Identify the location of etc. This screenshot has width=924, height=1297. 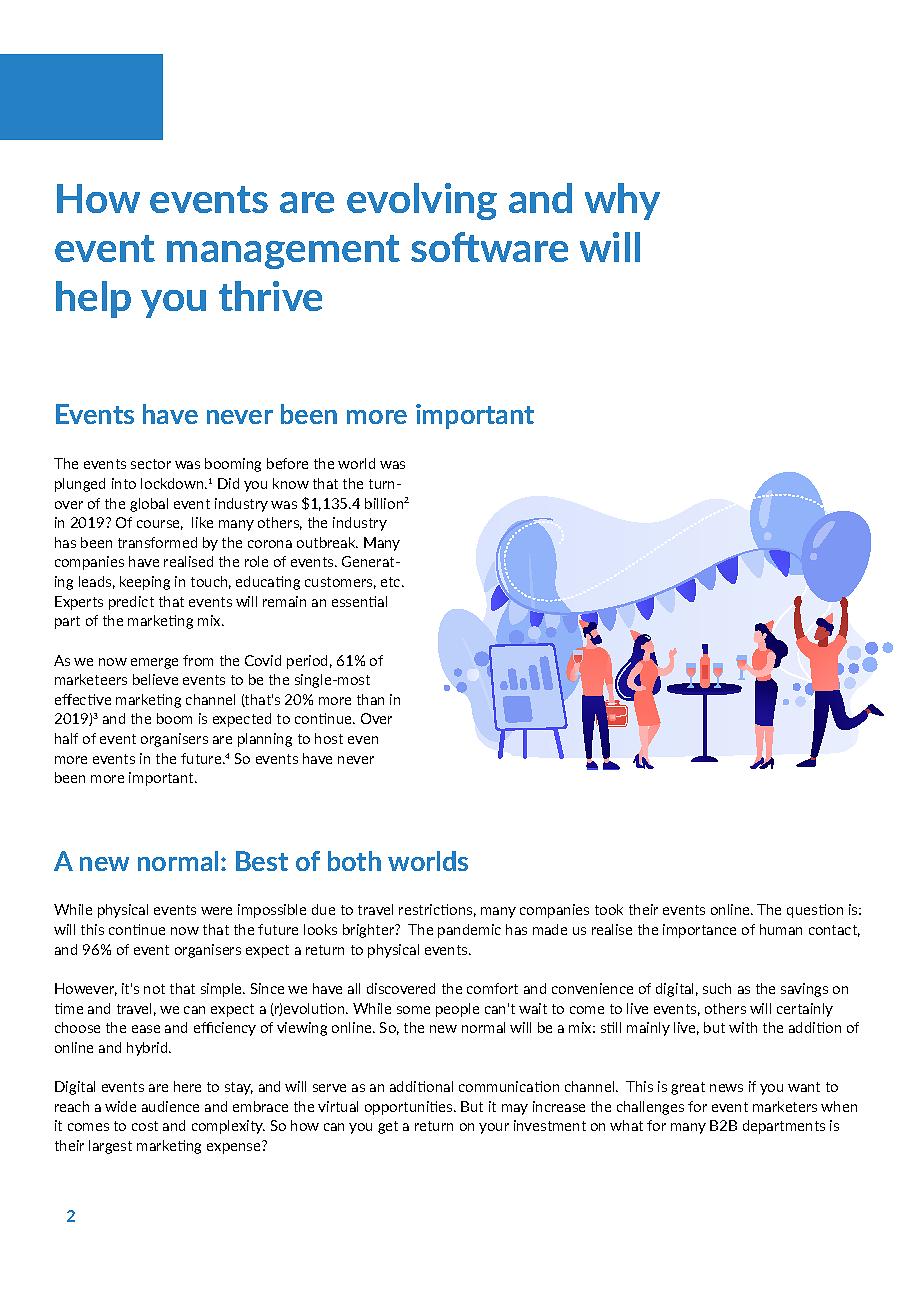
(392, 582).
